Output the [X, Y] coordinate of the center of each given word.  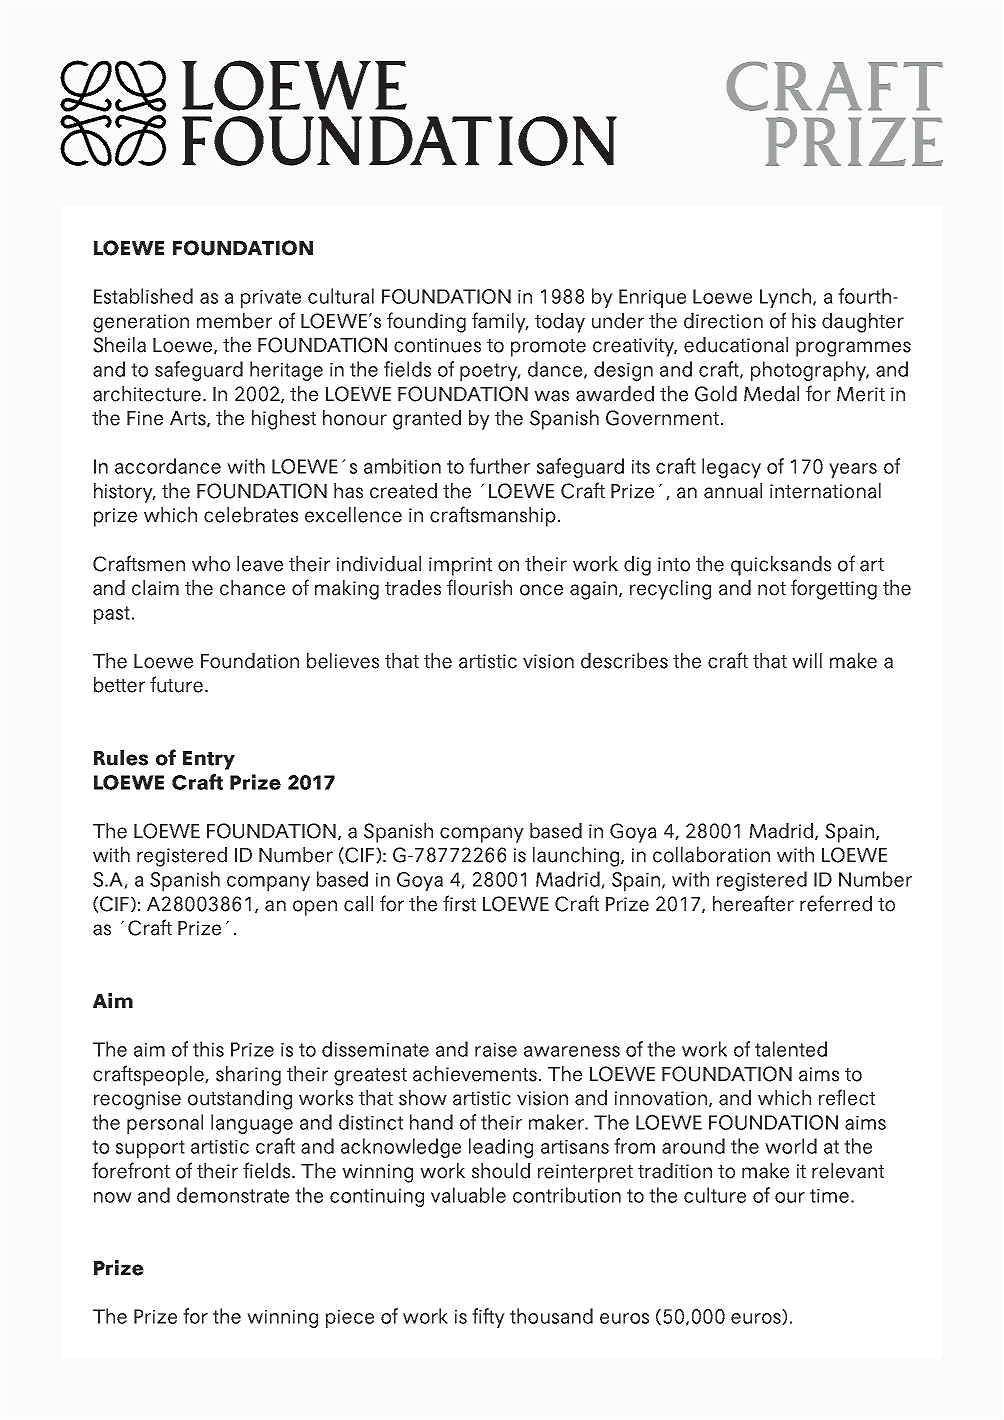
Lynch [785, 298]
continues [437, 345]
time [829, 1196]
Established [143, 296]
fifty [488, 1318]
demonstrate [233, 1195]
